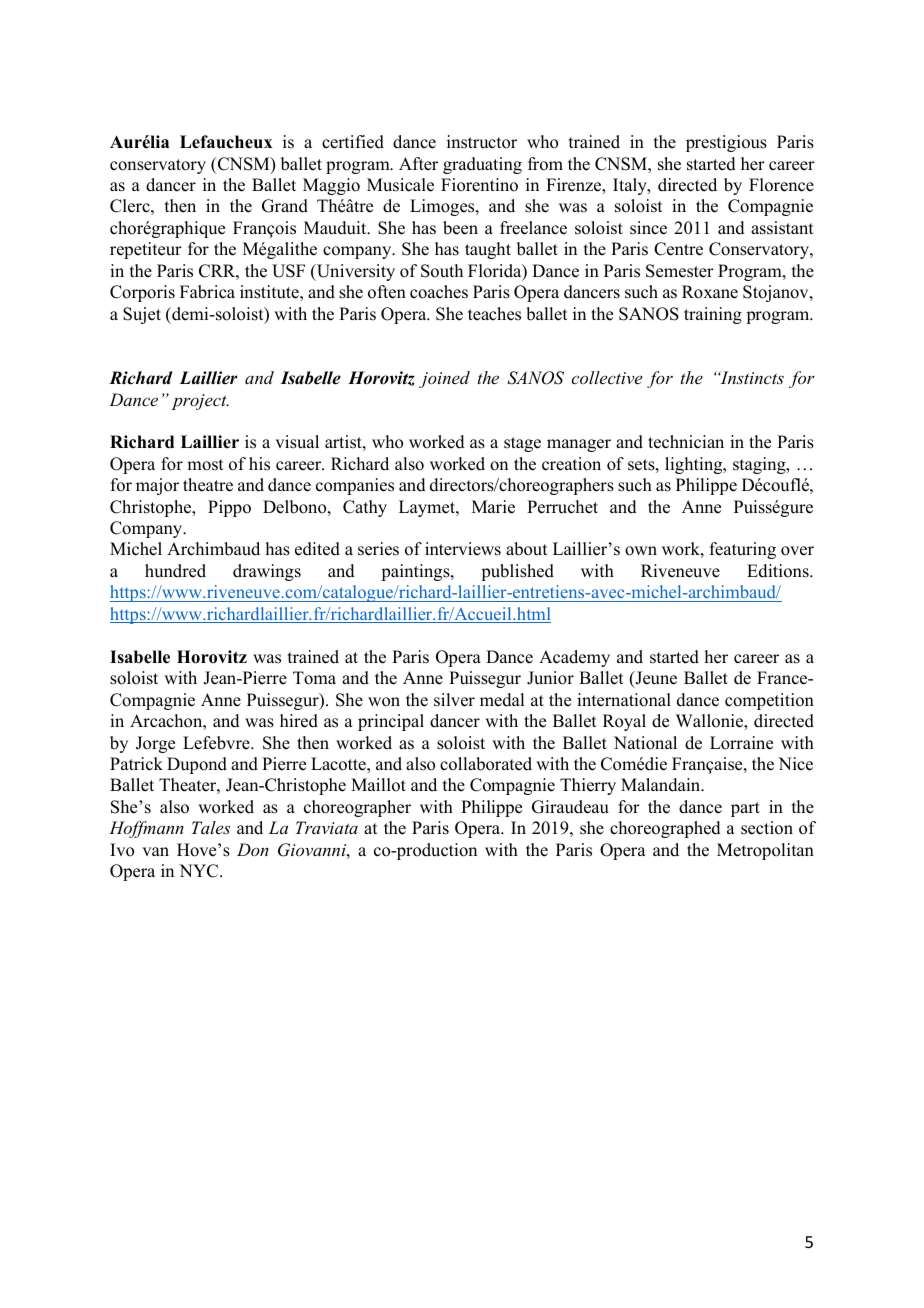 Image resolution: width=924 pixels, height=1308 pixels. I want to click on training, so click(713, 315).
